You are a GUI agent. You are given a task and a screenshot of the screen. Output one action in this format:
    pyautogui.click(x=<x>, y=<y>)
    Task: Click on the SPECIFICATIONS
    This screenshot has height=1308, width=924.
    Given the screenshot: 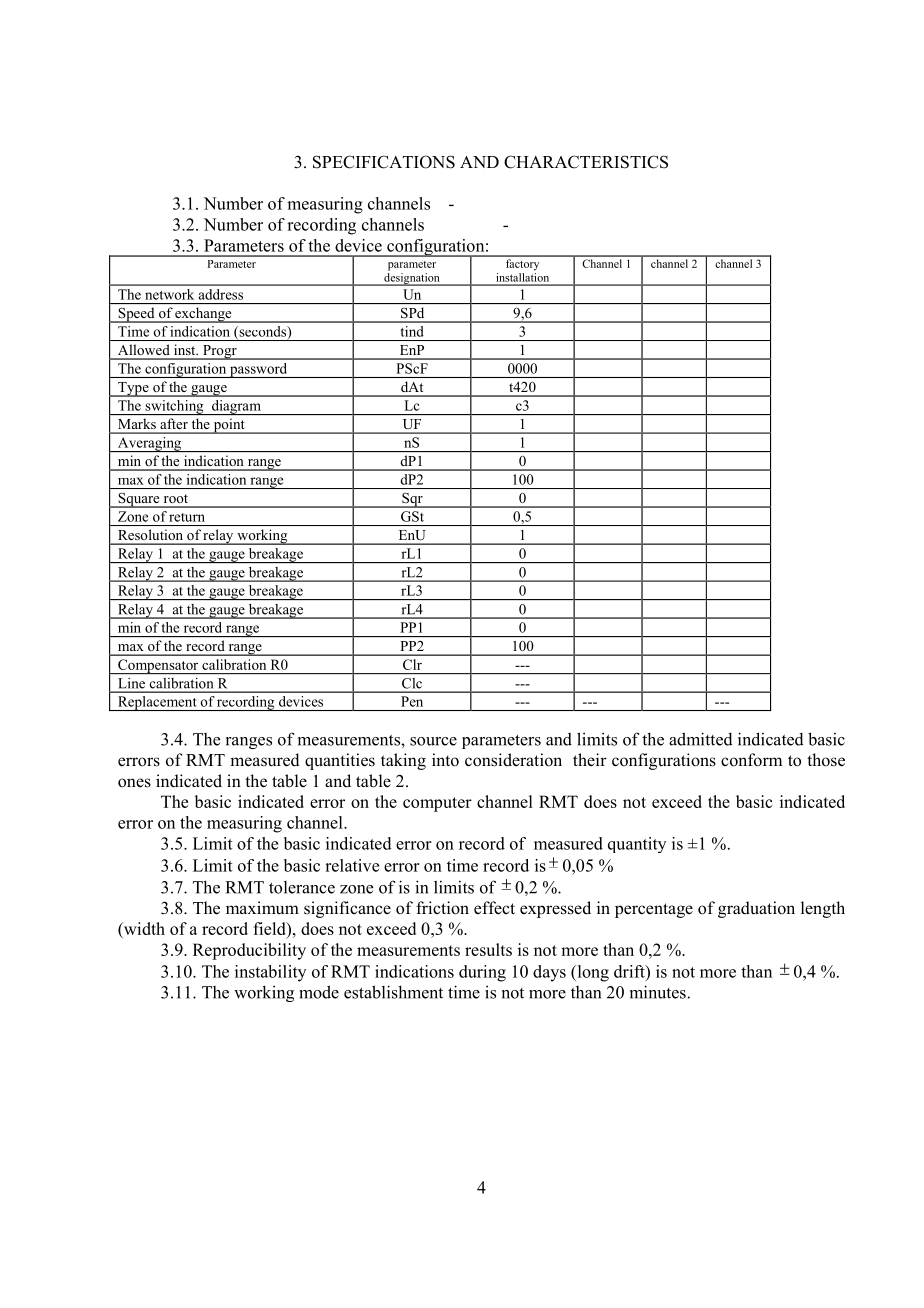 What is the action you would take?
    pyautogui.click(x=384, y=162)
